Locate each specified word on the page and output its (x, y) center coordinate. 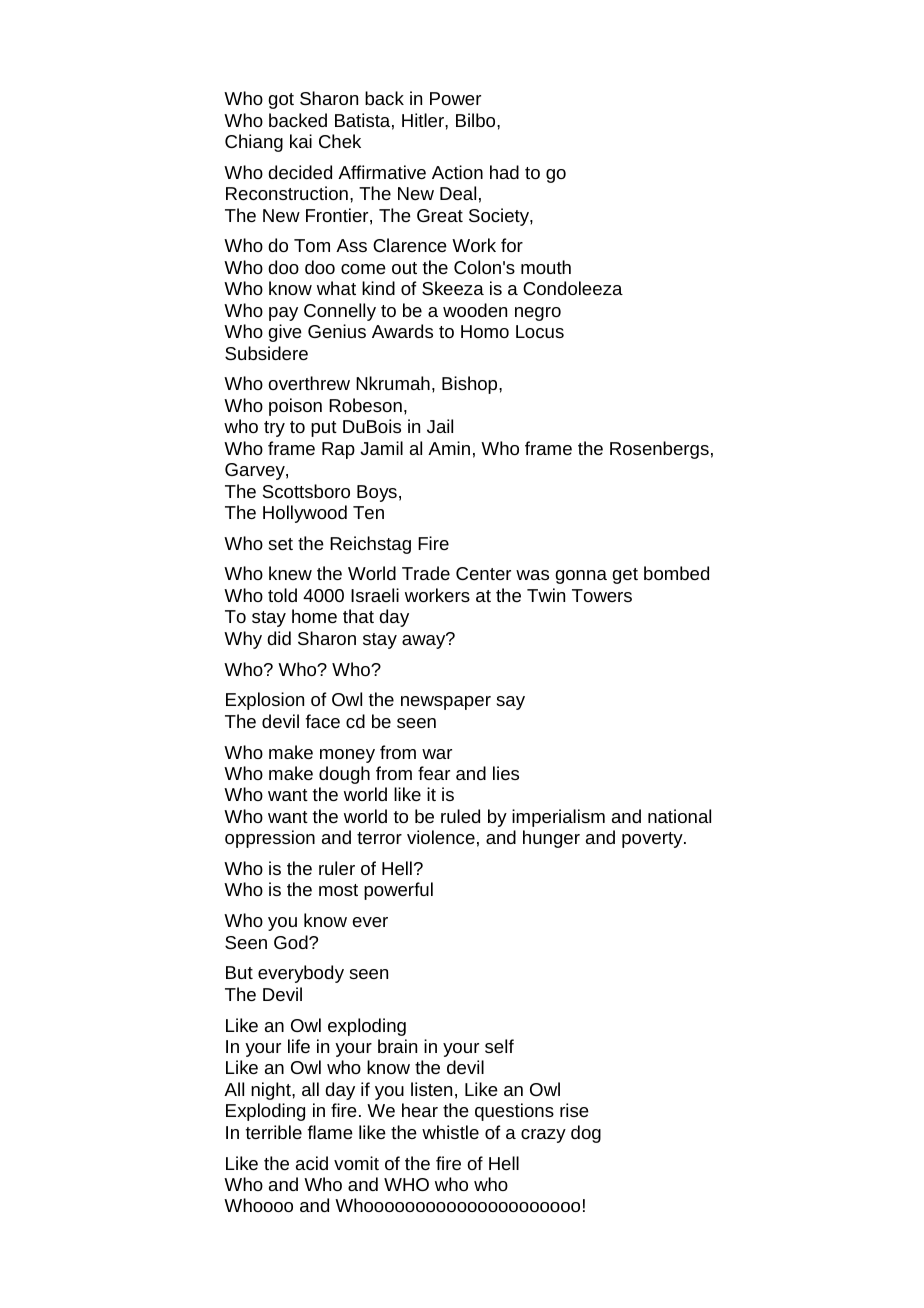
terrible (274, 1132)
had (504, 172)
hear (420, 1110)
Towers (602, 595)
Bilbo (477, 120)
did (279, 638)
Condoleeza (573, 288)
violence (441, 837)
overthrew (309, 383)
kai (301, 141)
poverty (653, 840)
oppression (270, 839)
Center (483, 573)
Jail (440, 426)
